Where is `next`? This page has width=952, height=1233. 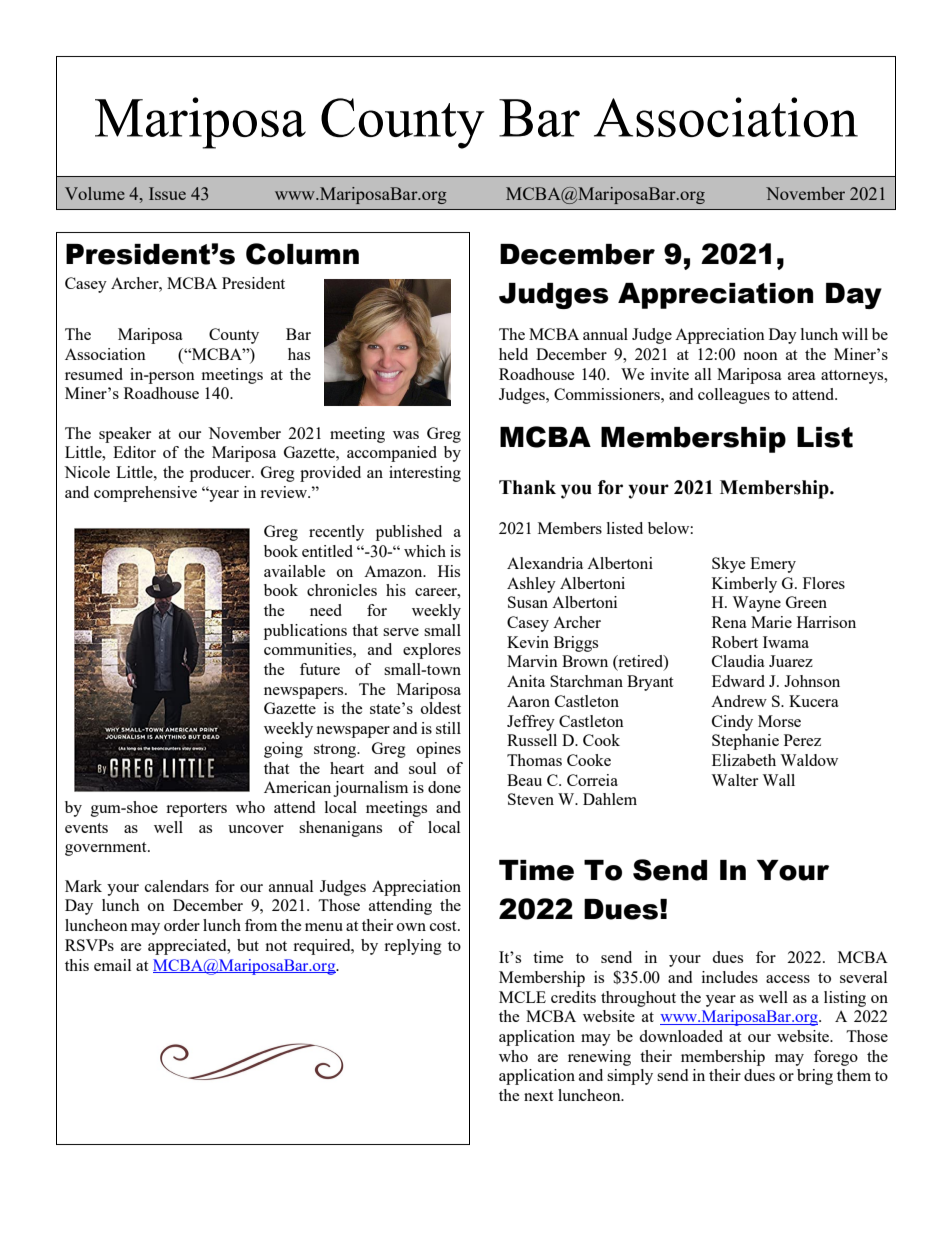 next is located at coordinates (538, 1096).
